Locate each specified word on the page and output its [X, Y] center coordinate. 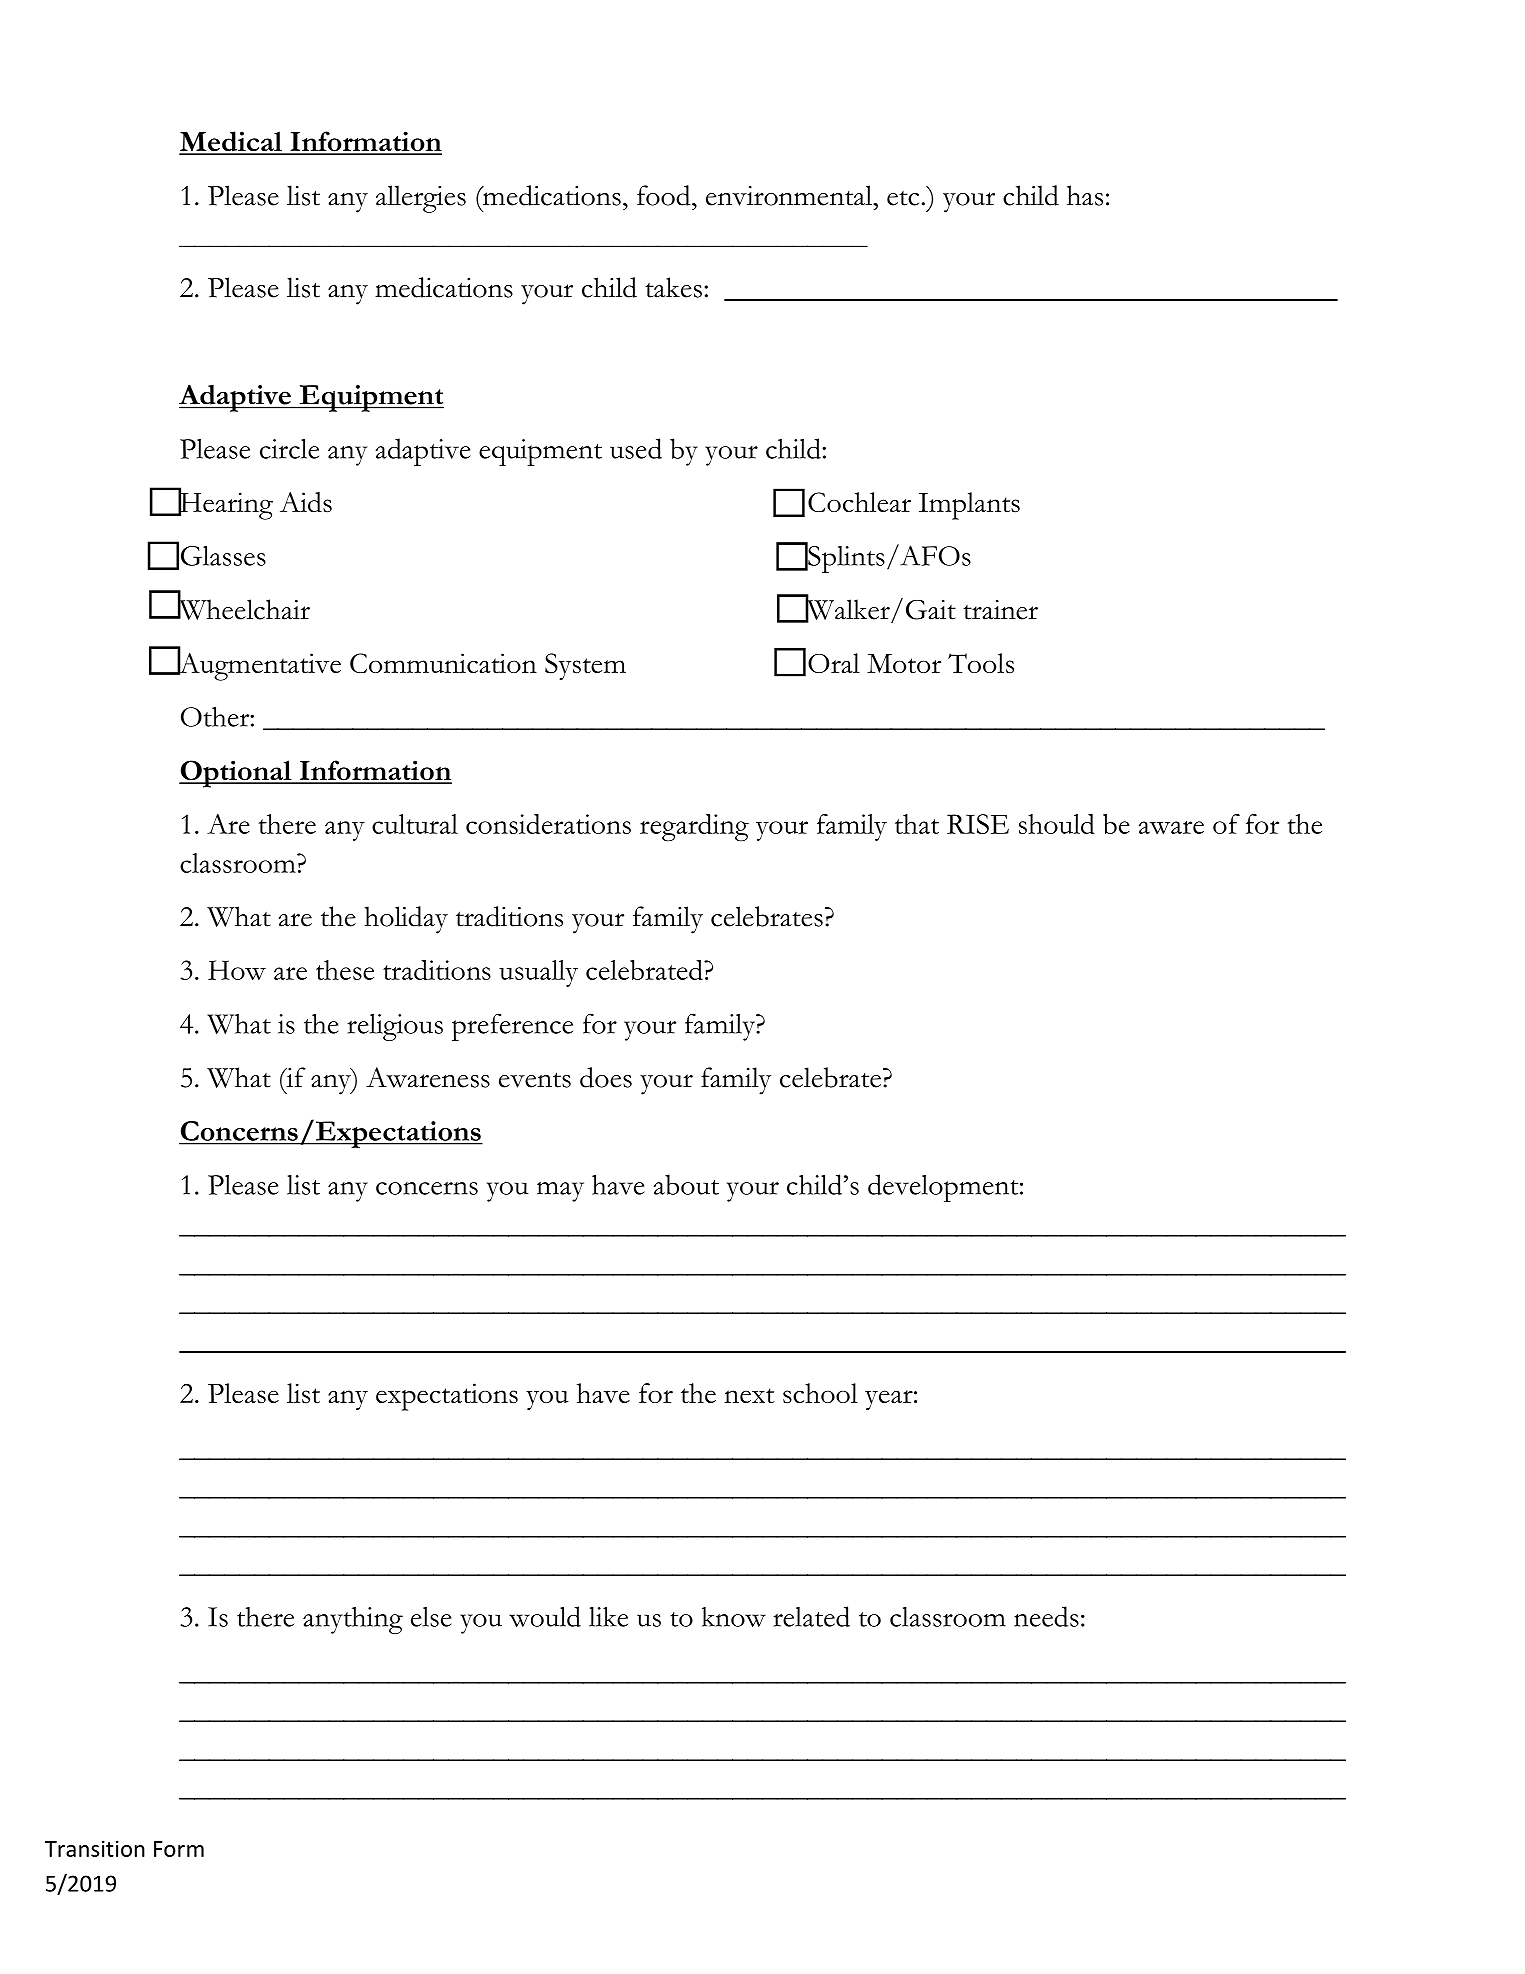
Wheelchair [243, 608]
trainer [1000, 610]
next [749, 1395]
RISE [978, 824]
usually [538, 973]
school [820, 1393]
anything [353, 1620]
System [585, 666]
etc [903, 198]
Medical [231, 142]
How [237, 970]
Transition [95, 1848]
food [665, 195]
